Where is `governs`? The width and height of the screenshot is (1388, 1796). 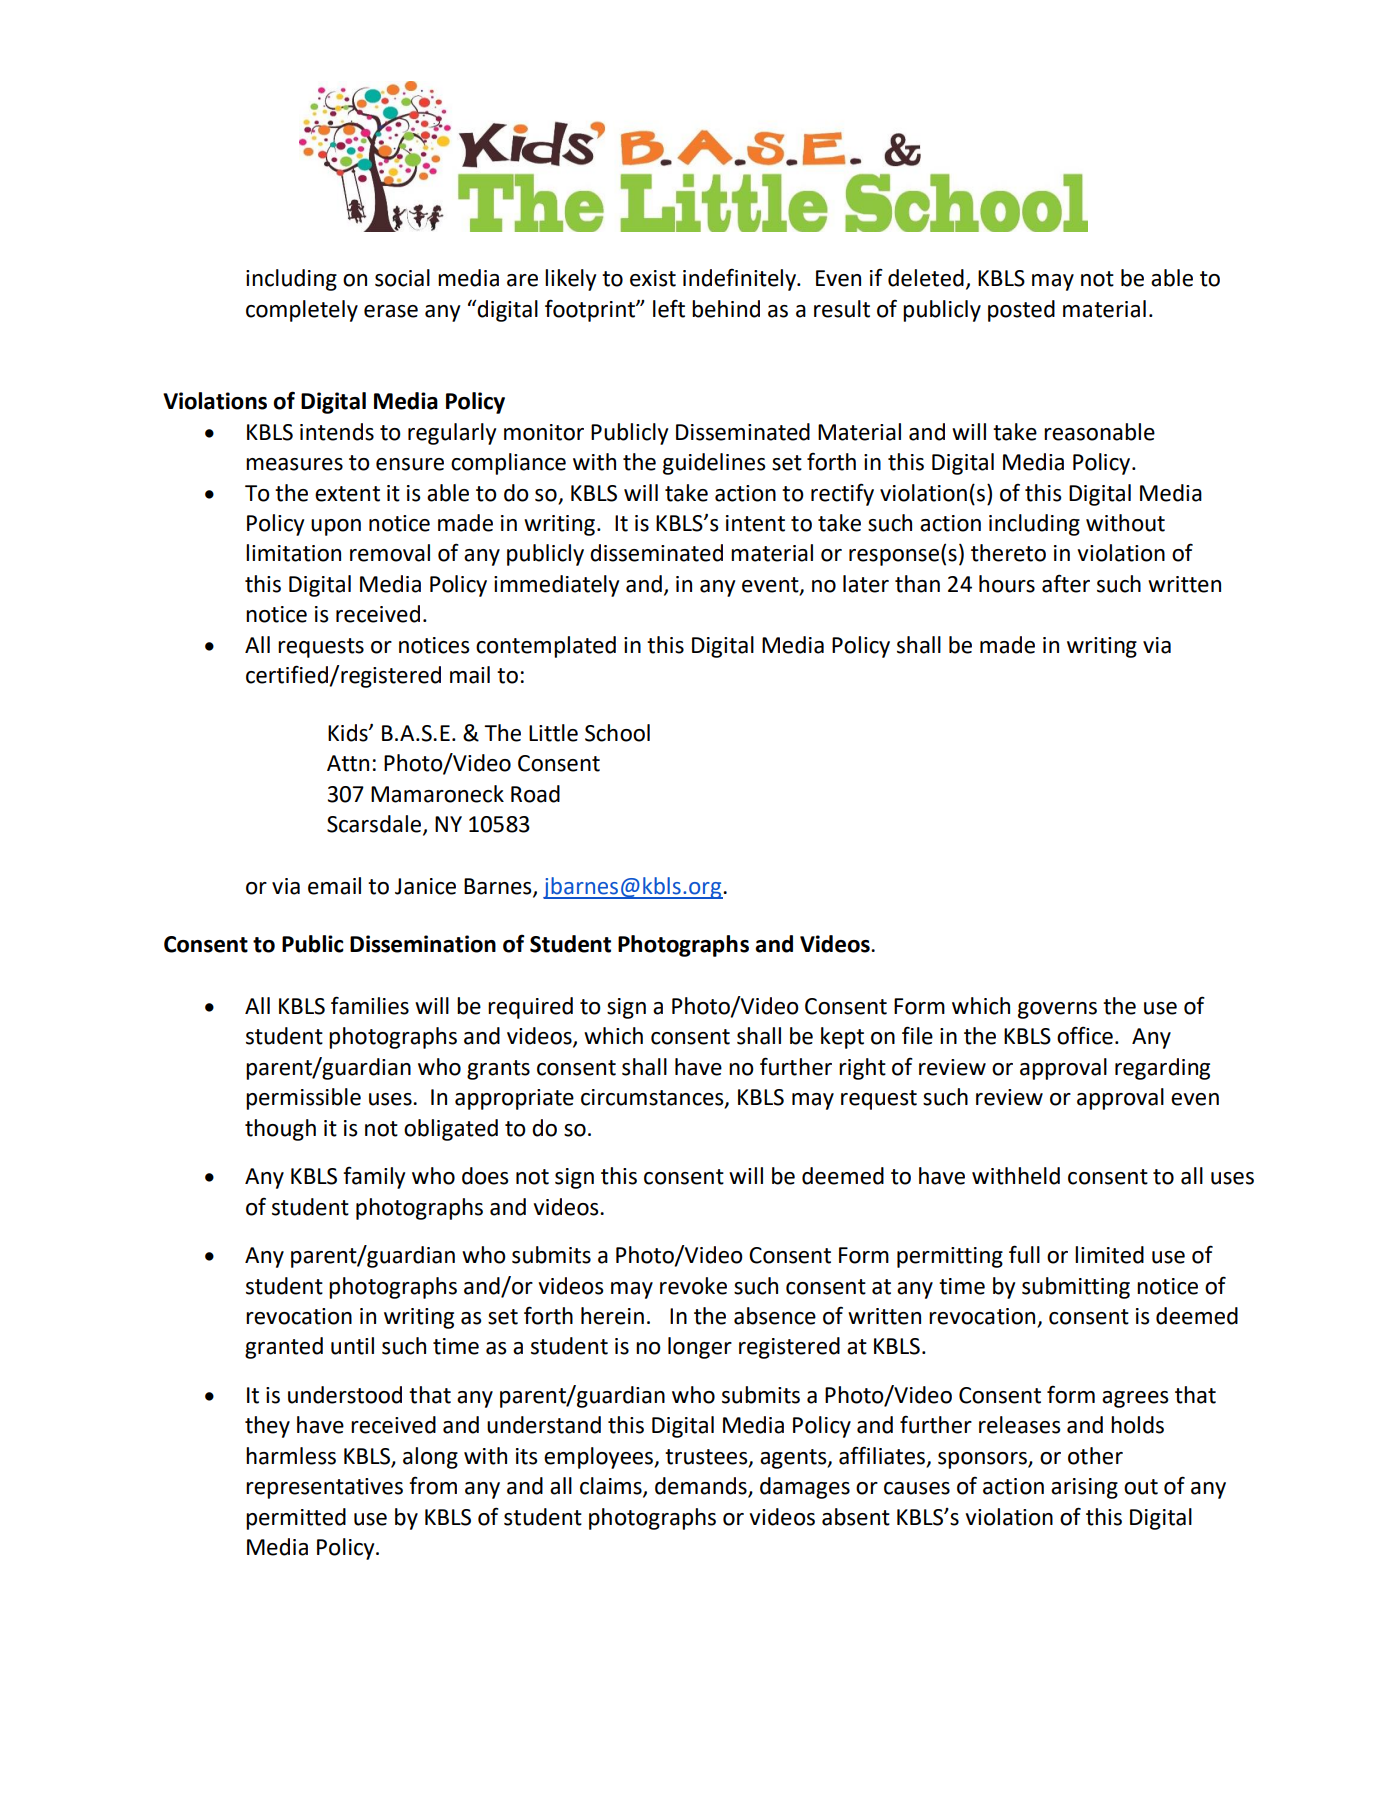 governs is located at coordinates (1057, 1010).
